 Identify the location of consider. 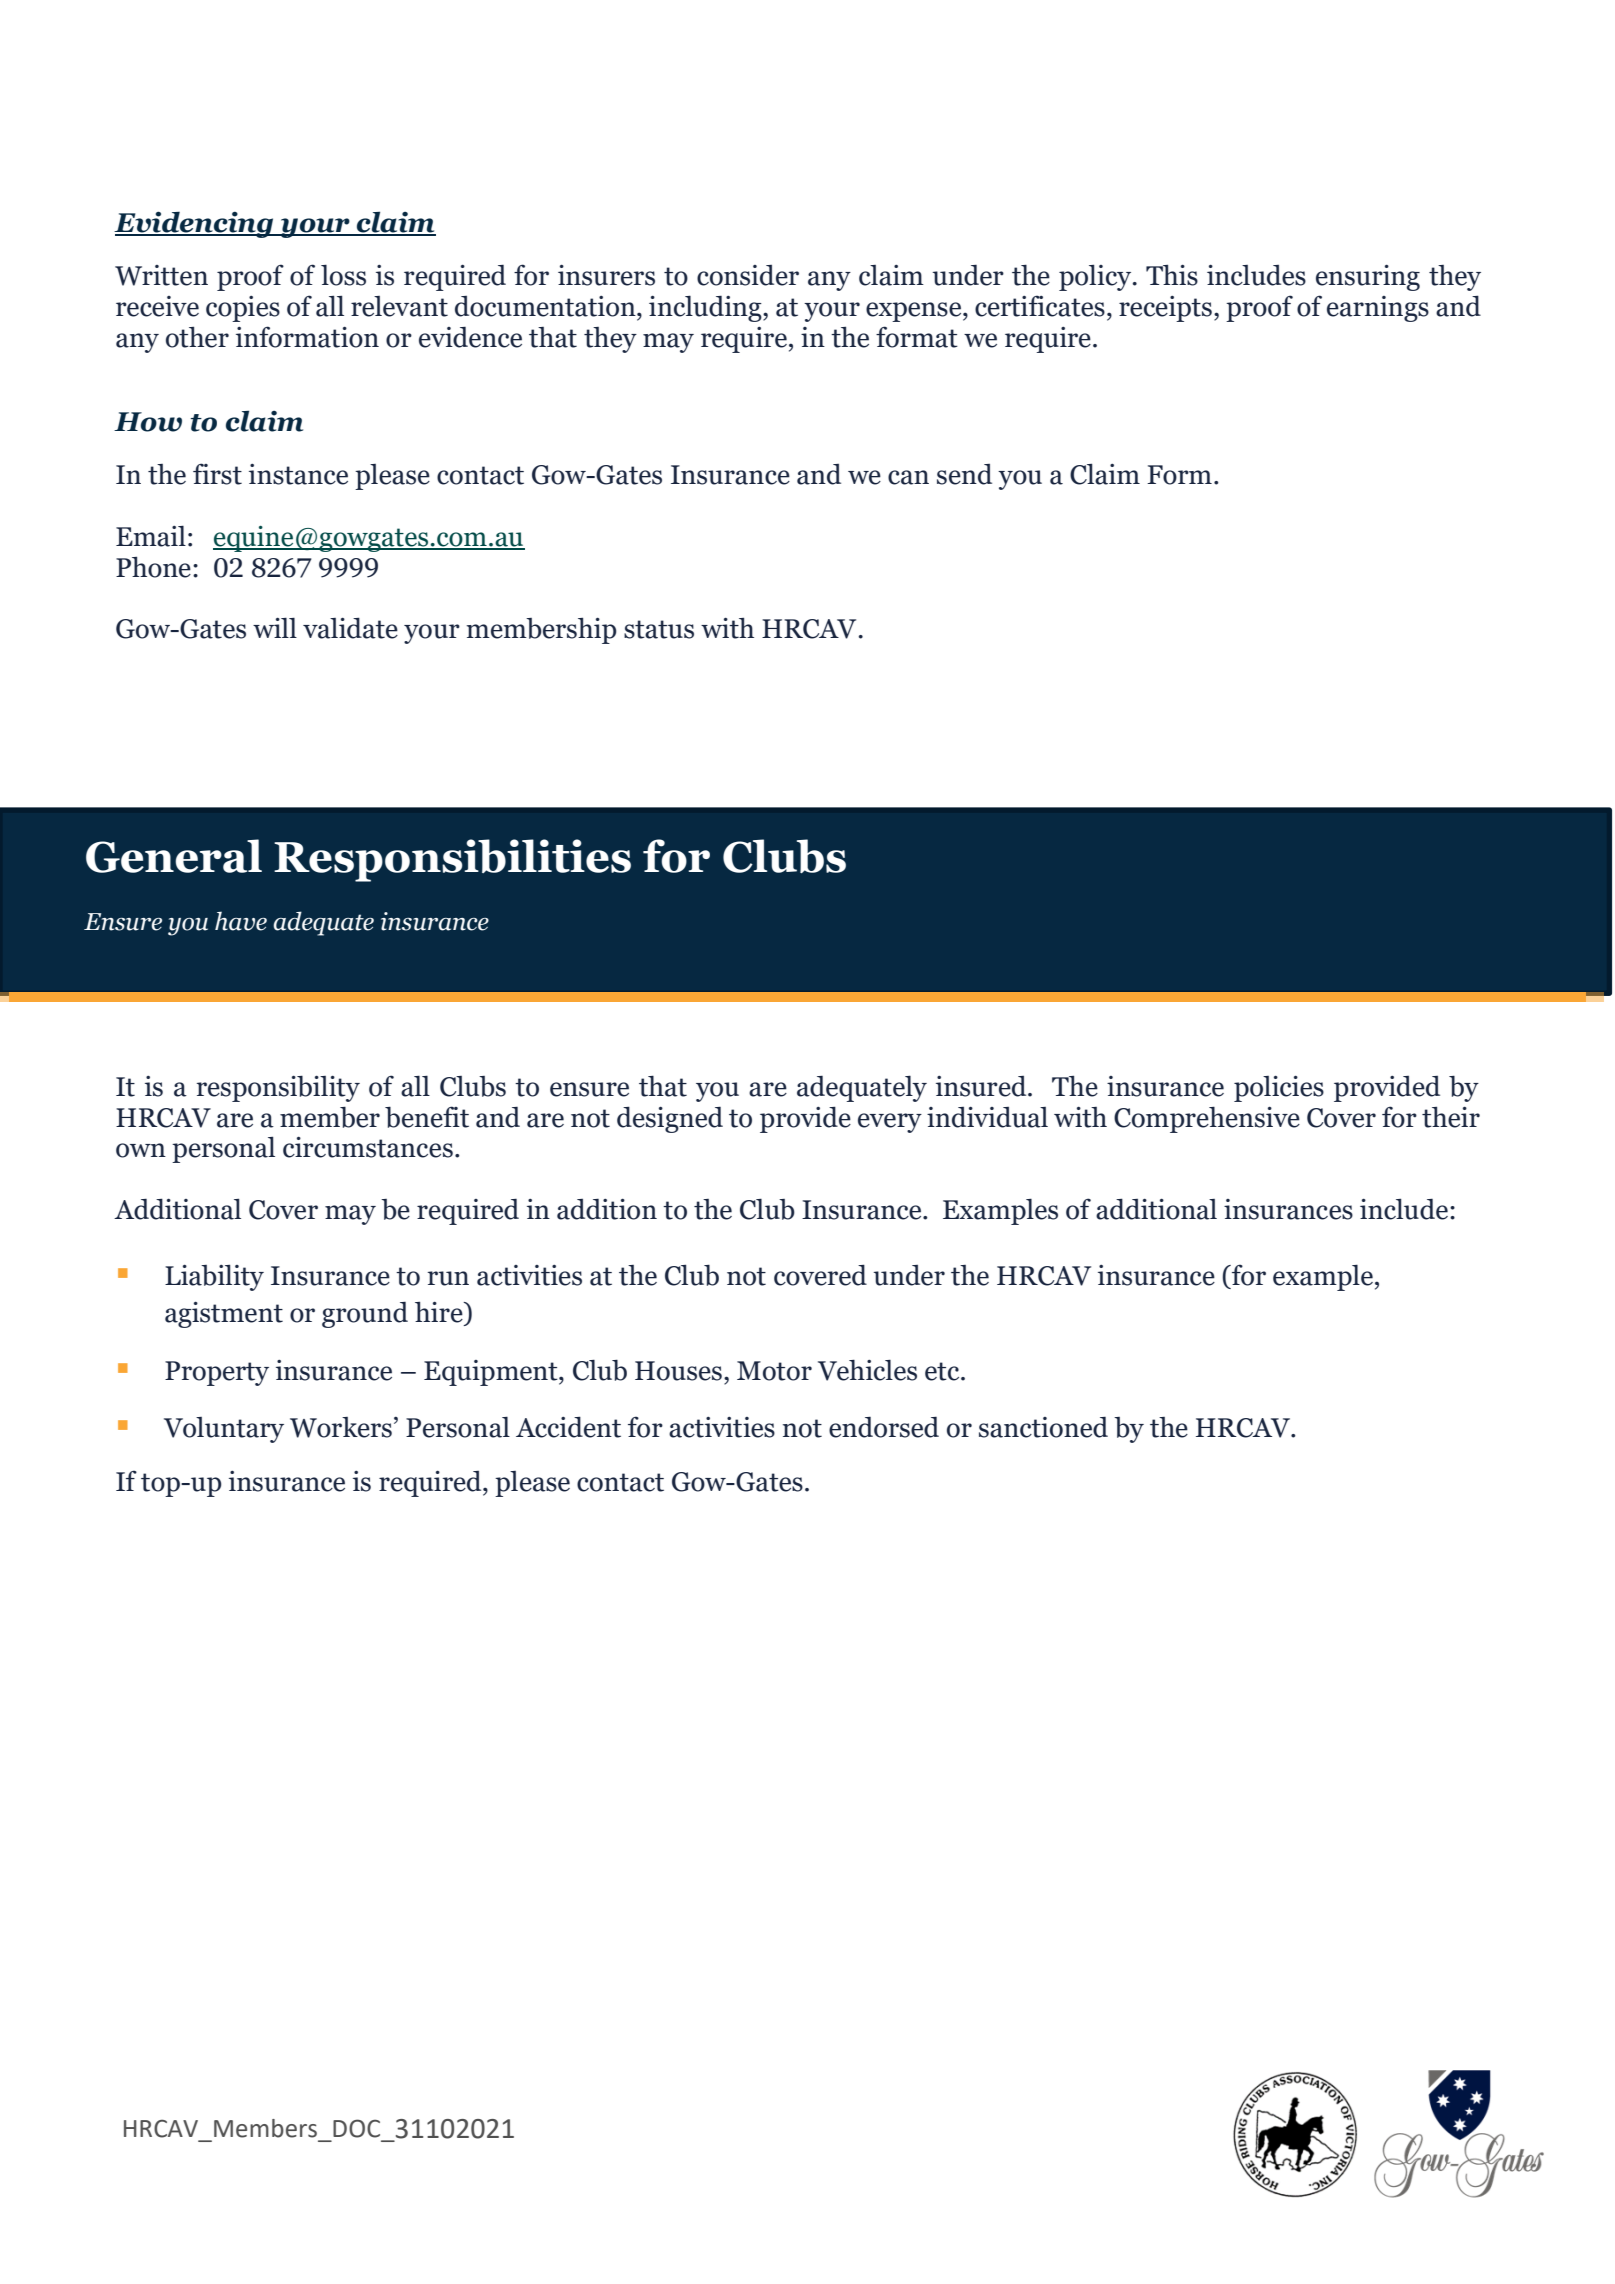
(748, 275).
